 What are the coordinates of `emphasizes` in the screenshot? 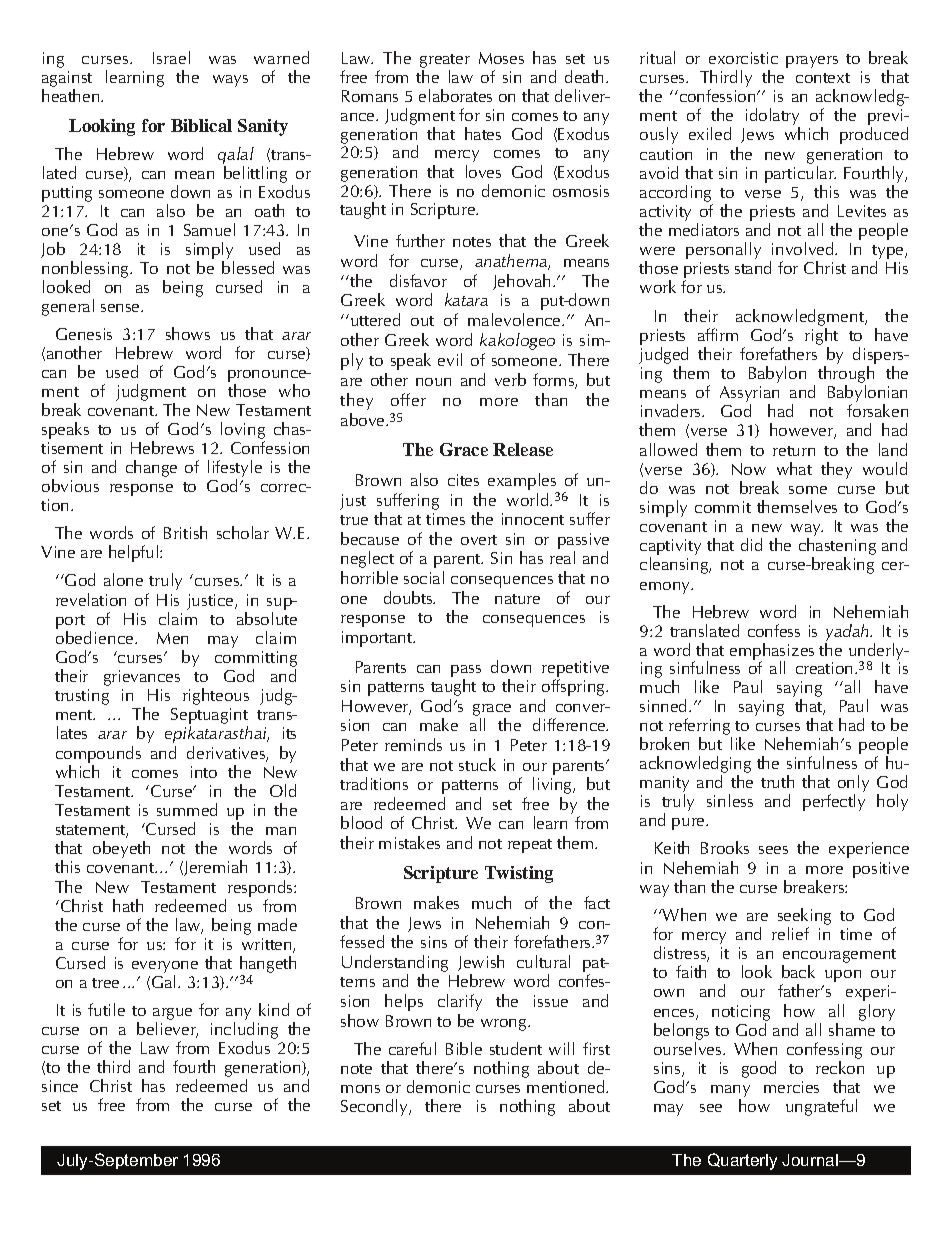 It's located at (772, 652).
